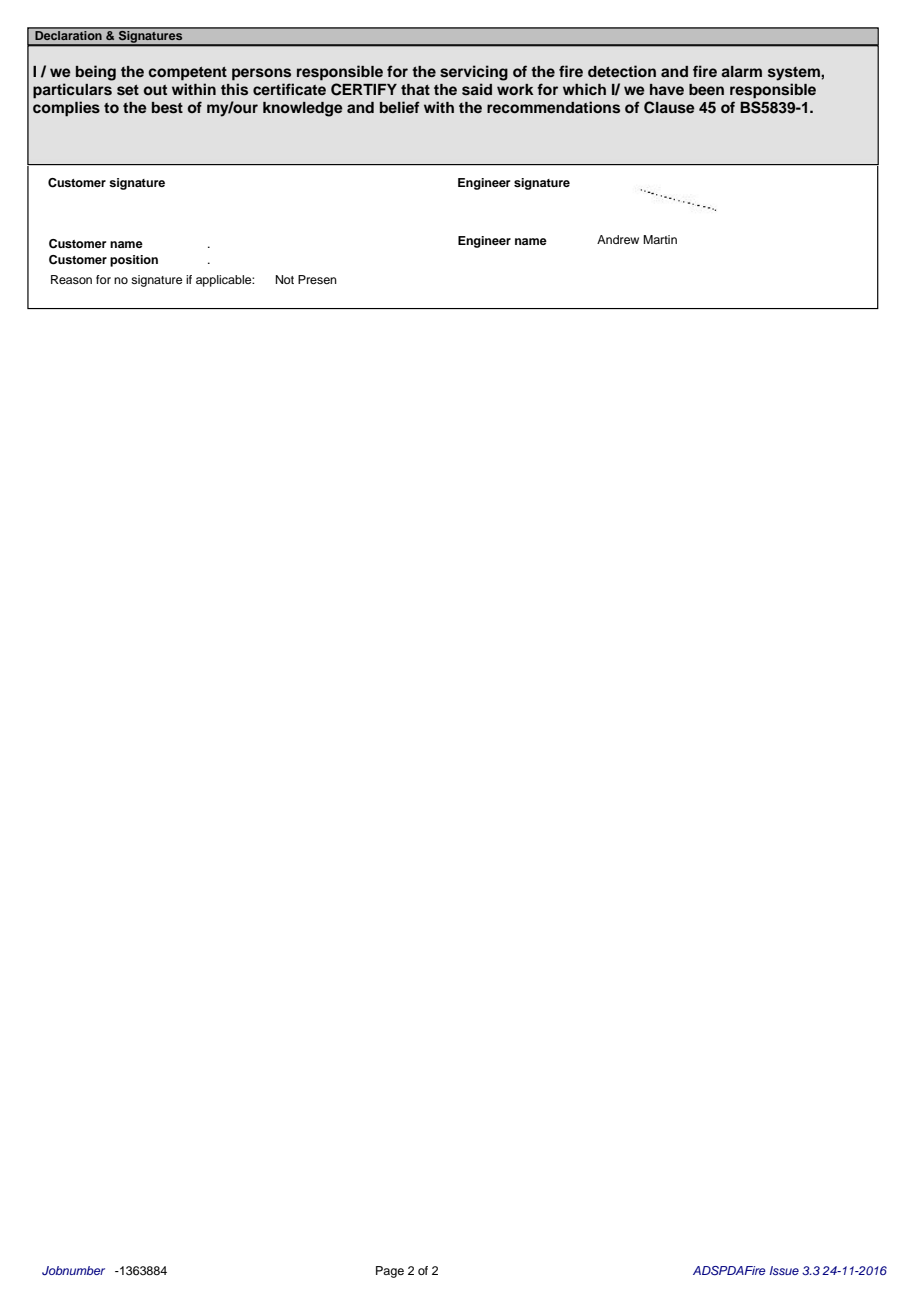 The width and height of the screenshot is (924, 1309). I want to click on best, so click(167, 108).
